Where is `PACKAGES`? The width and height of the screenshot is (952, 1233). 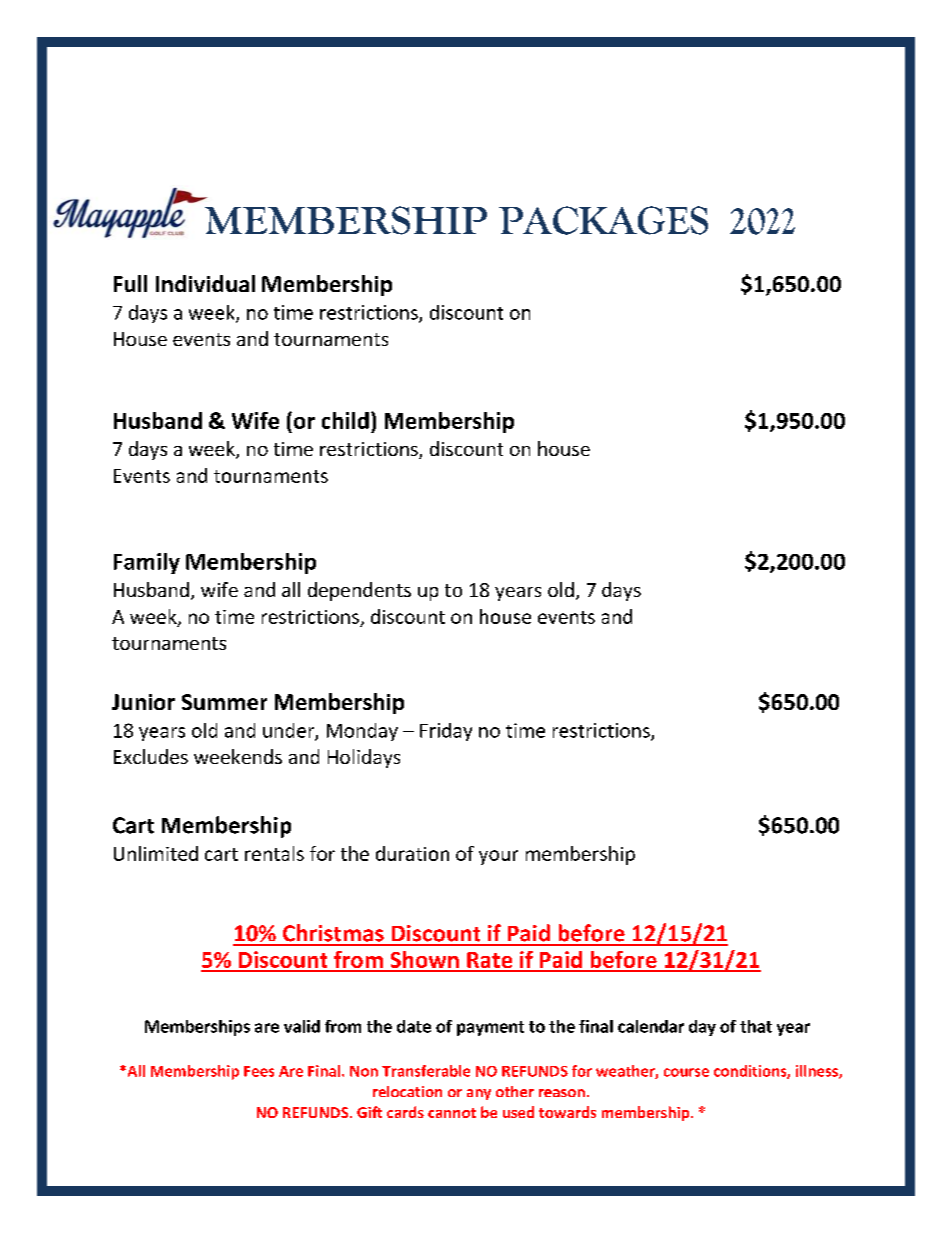 PACKAGES is located at coordinates (603, 220).
